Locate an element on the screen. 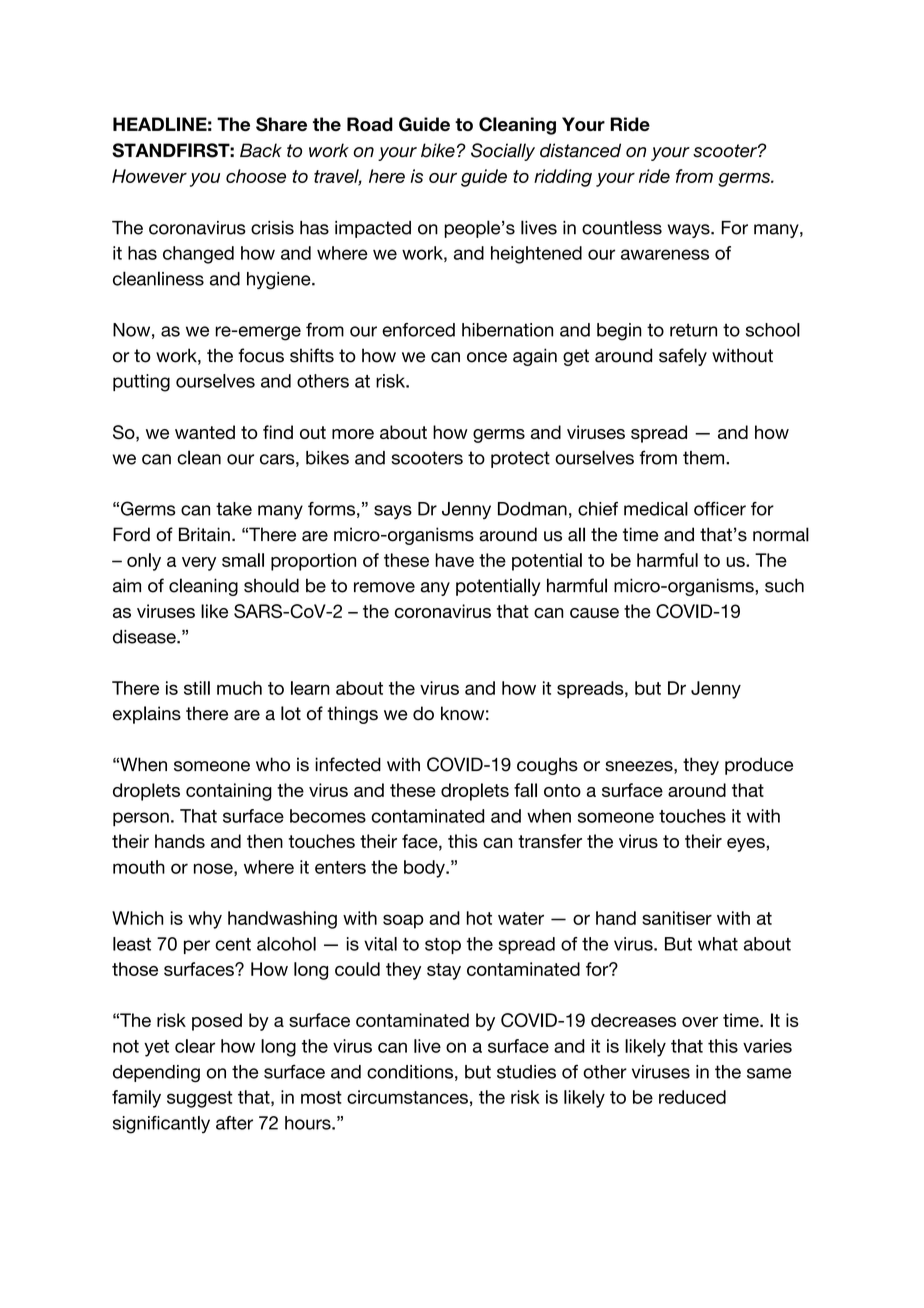  Socially is located at coordinates (503, 152).
